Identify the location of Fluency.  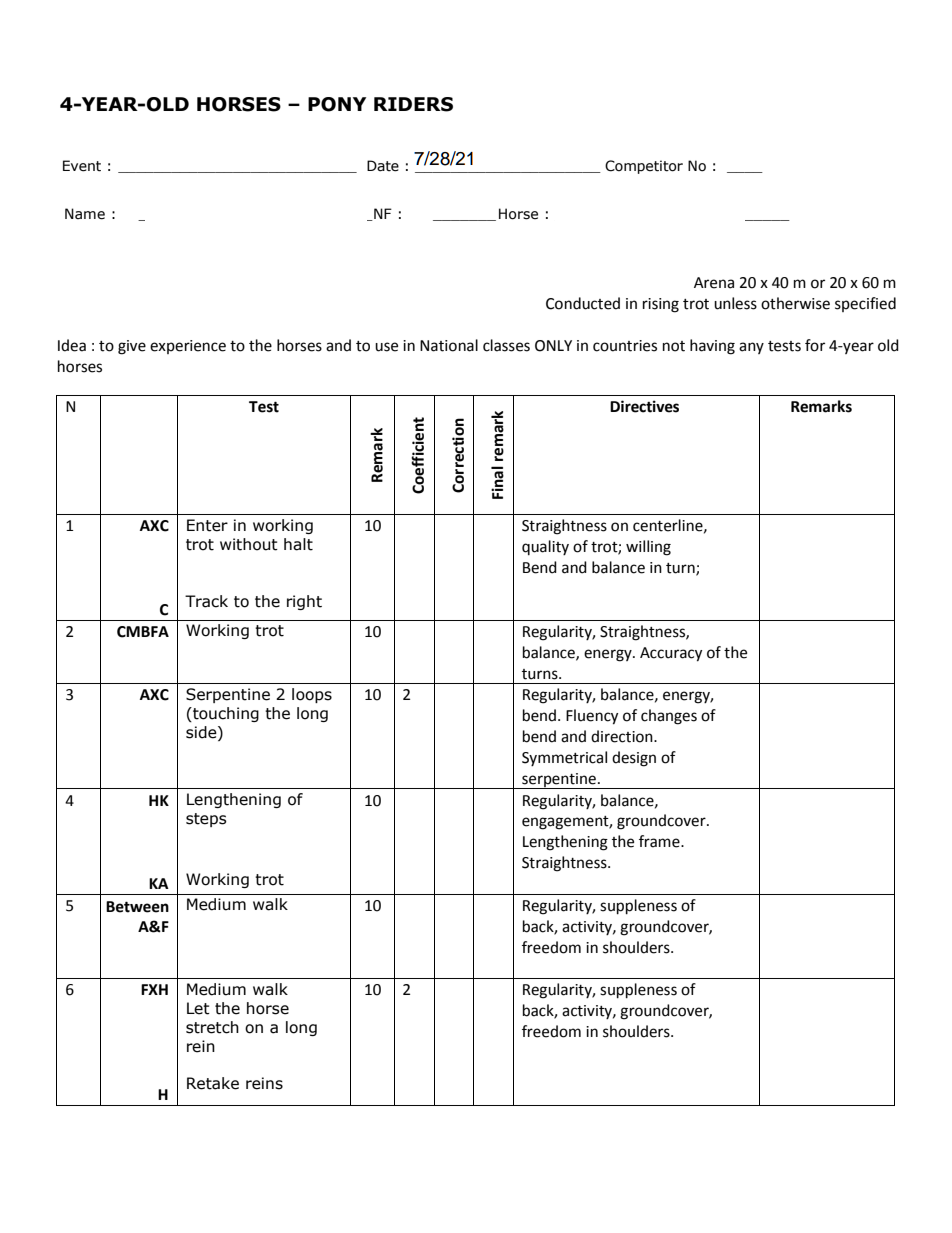
(592, 717).
